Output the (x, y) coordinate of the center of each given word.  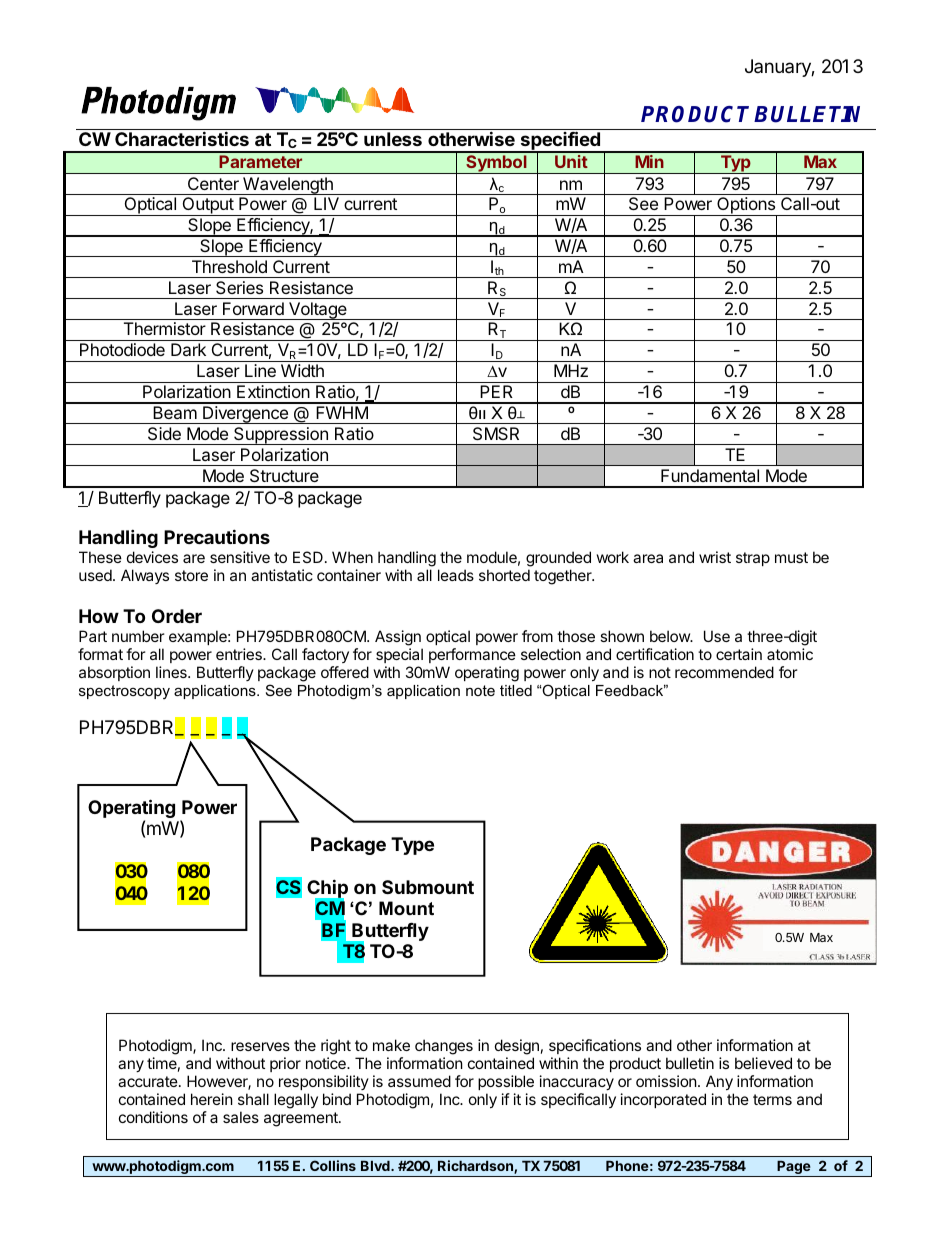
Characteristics (182, 138)
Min (649, 161)
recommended (724, 672)
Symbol (496, 164)
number (138, 636)
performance (472, 655)
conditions (153, 1117)
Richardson (476, 1167)
